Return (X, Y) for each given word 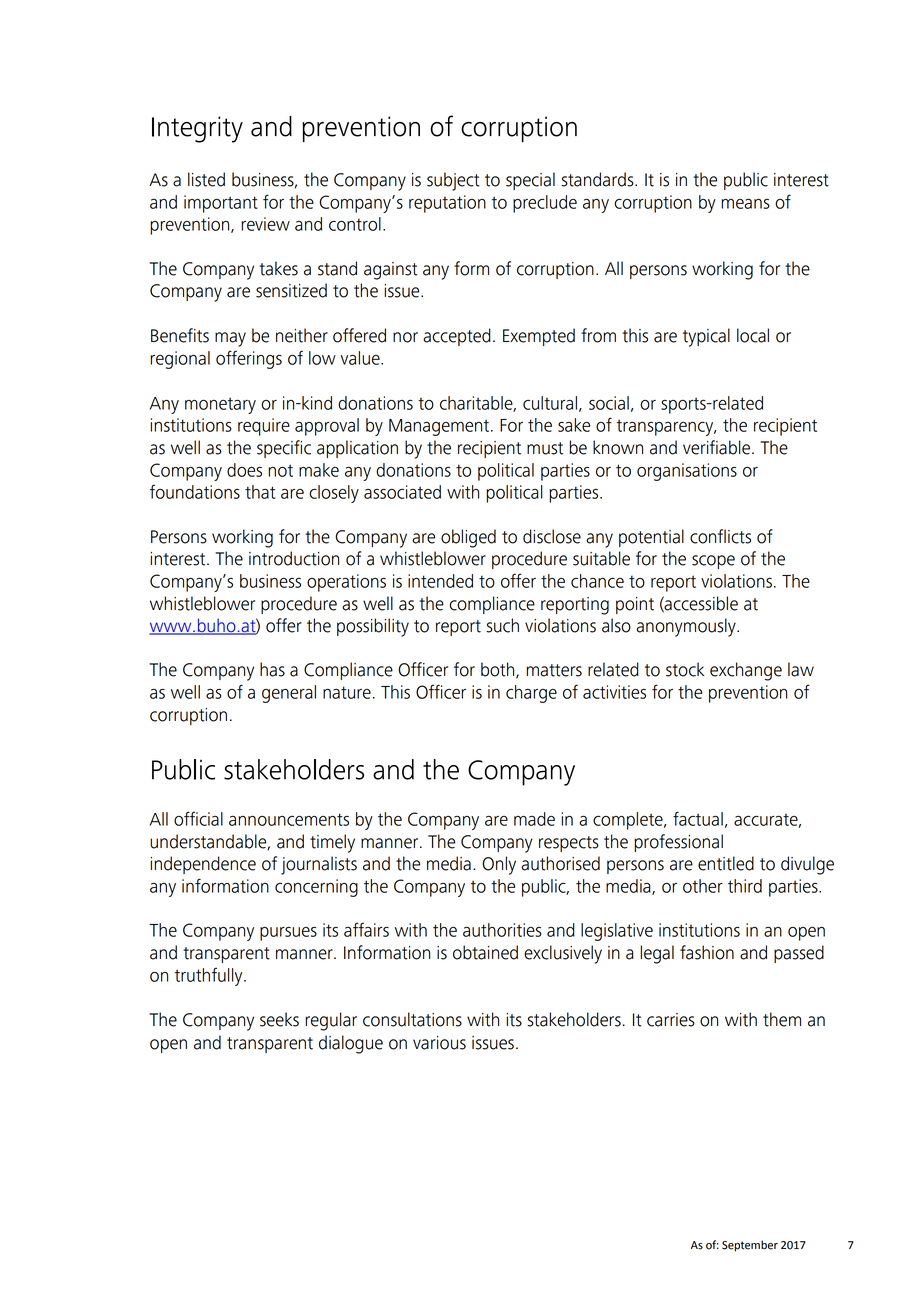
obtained (485, 952)
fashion (707, 952)
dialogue (351, 1044)
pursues (288, 934)
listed (206, 179)
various (439, 1043)
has (272, 669)
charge (531, 694)
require (264, 427)
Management (439, 427)
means (745, 204)
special (530, 181)
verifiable (716, 447)
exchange (746, 671)
